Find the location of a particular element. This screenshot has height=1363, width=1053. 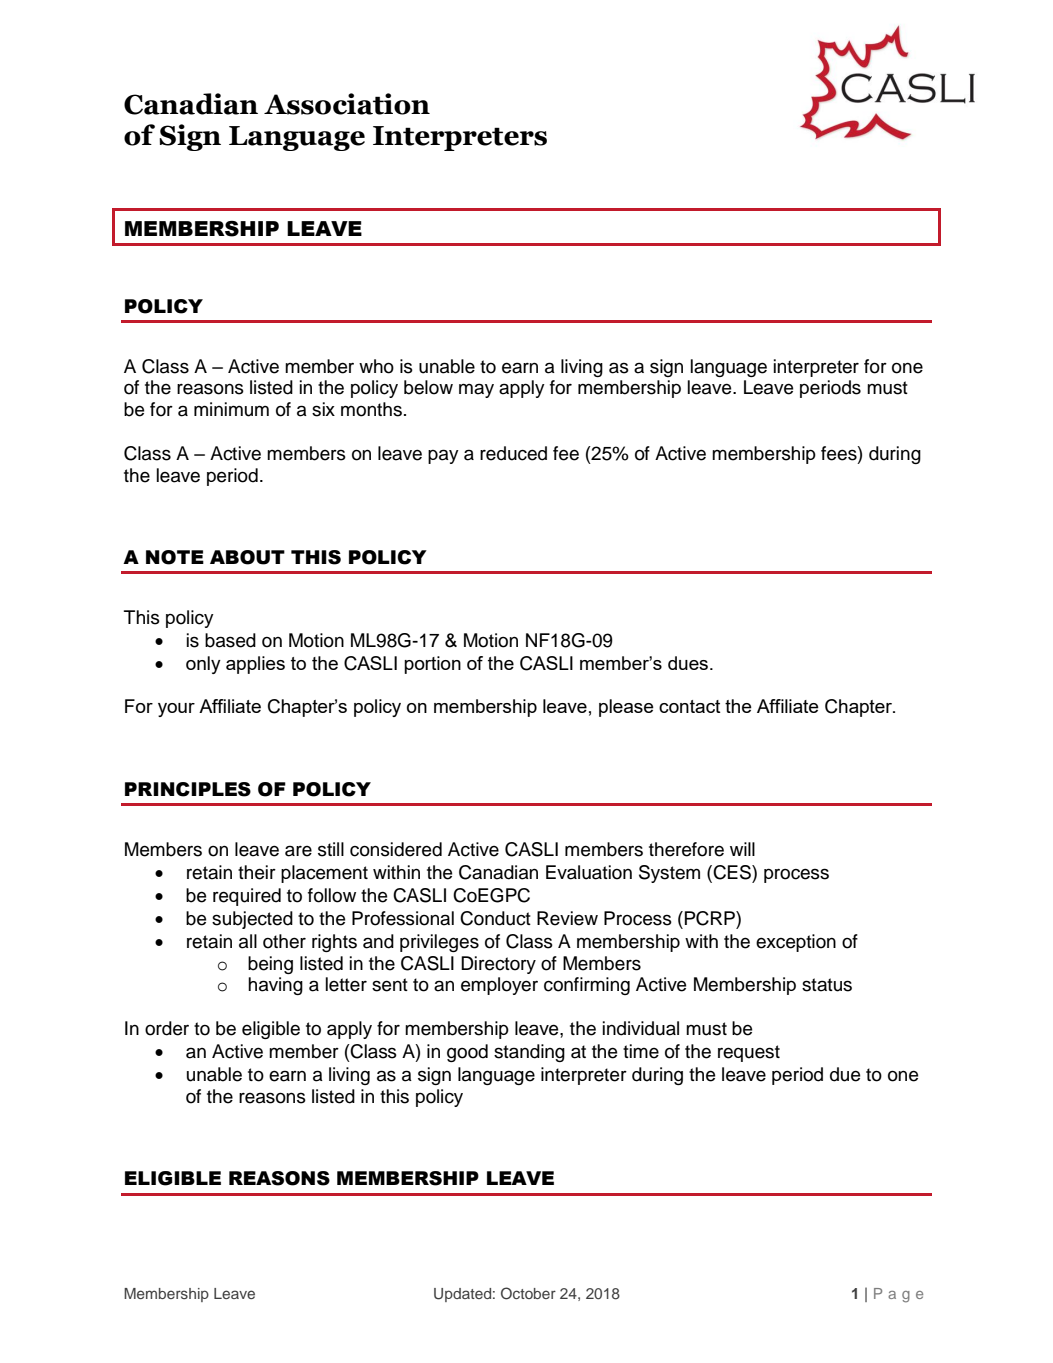

portion is located at coordinates (432, 665).
